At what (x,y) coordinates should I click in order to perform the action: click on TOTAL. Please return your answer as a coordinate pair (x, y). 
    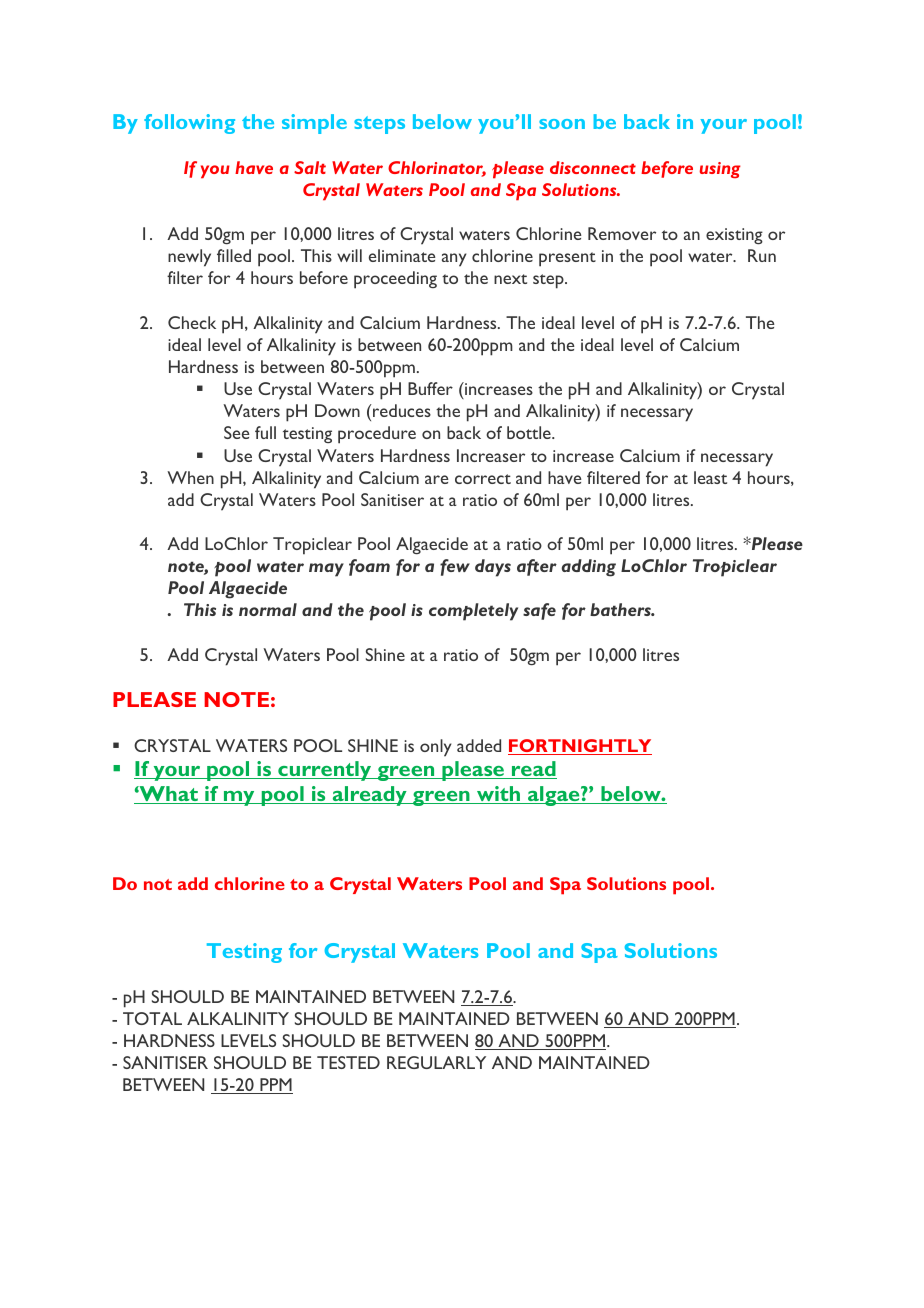
    Looking at the image, I should click on (152, 1018).
